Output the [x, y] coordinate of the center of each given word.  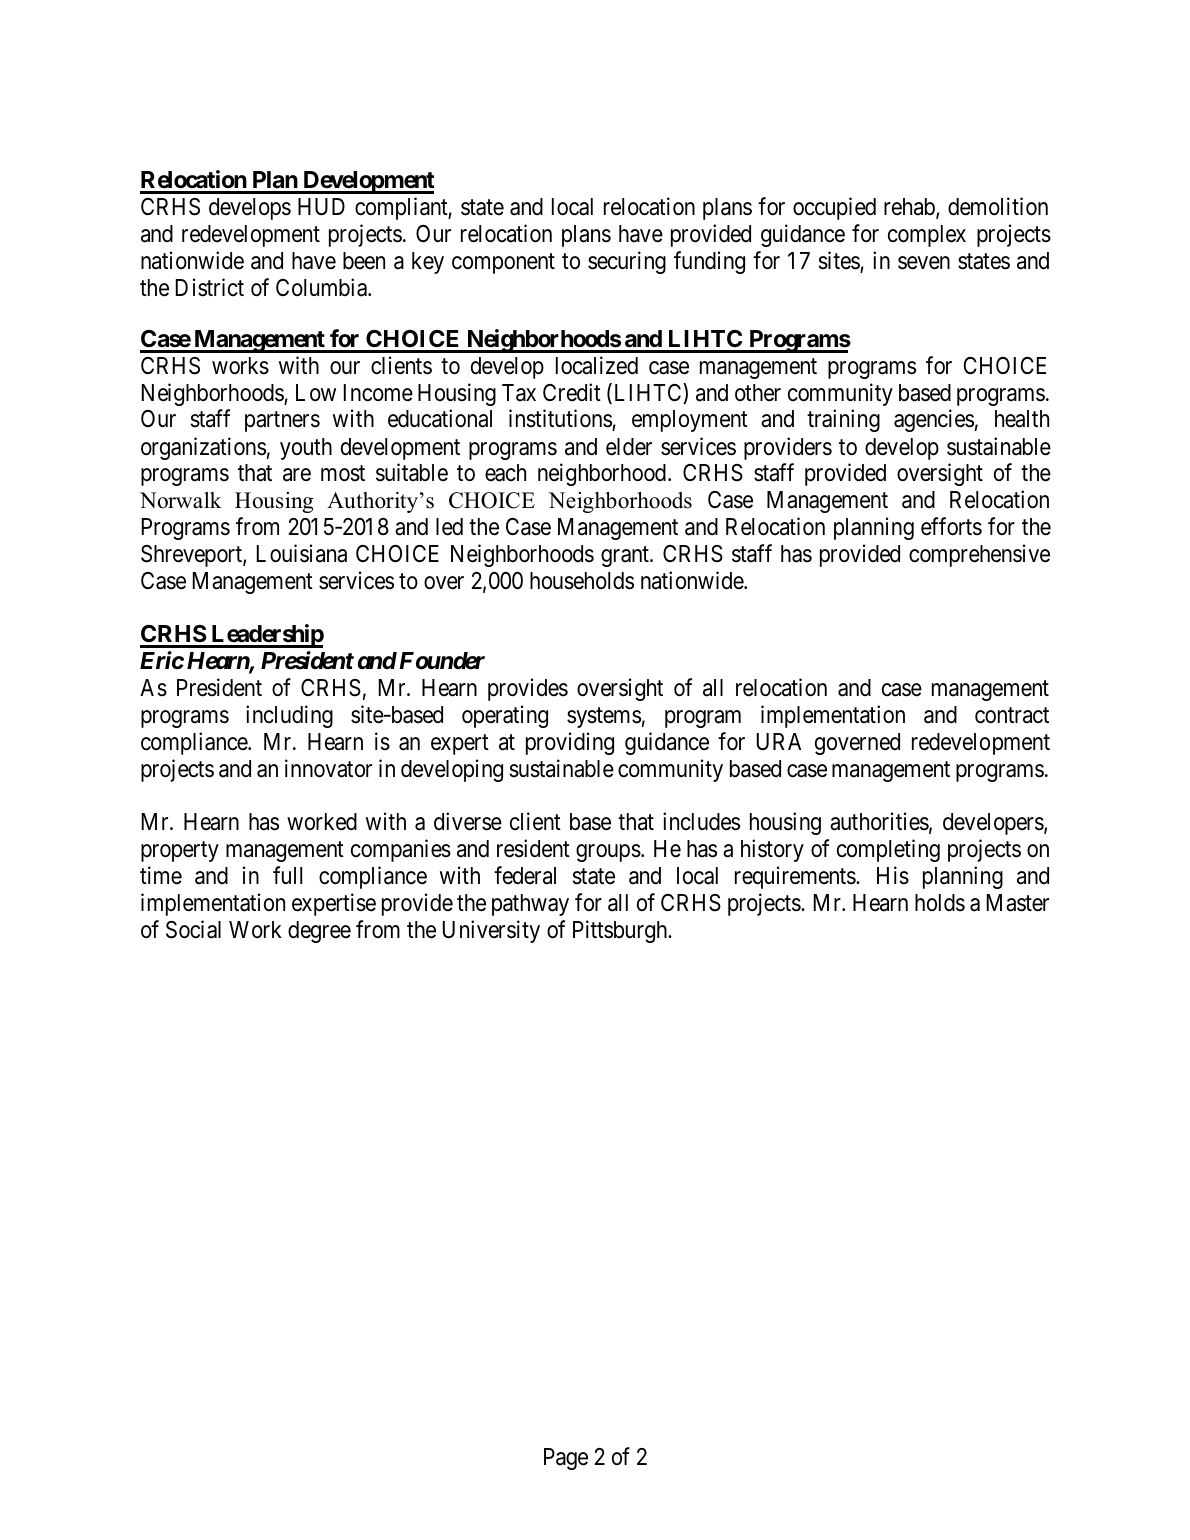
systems [604, 718]
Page [566, 1459]
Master [1018, 903]
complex [927, 236]
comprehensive [979, 555]
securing [627, 262]
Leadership [266, 636]
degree [319, 932]
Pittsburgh [621, 931]
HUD [321, 207]
